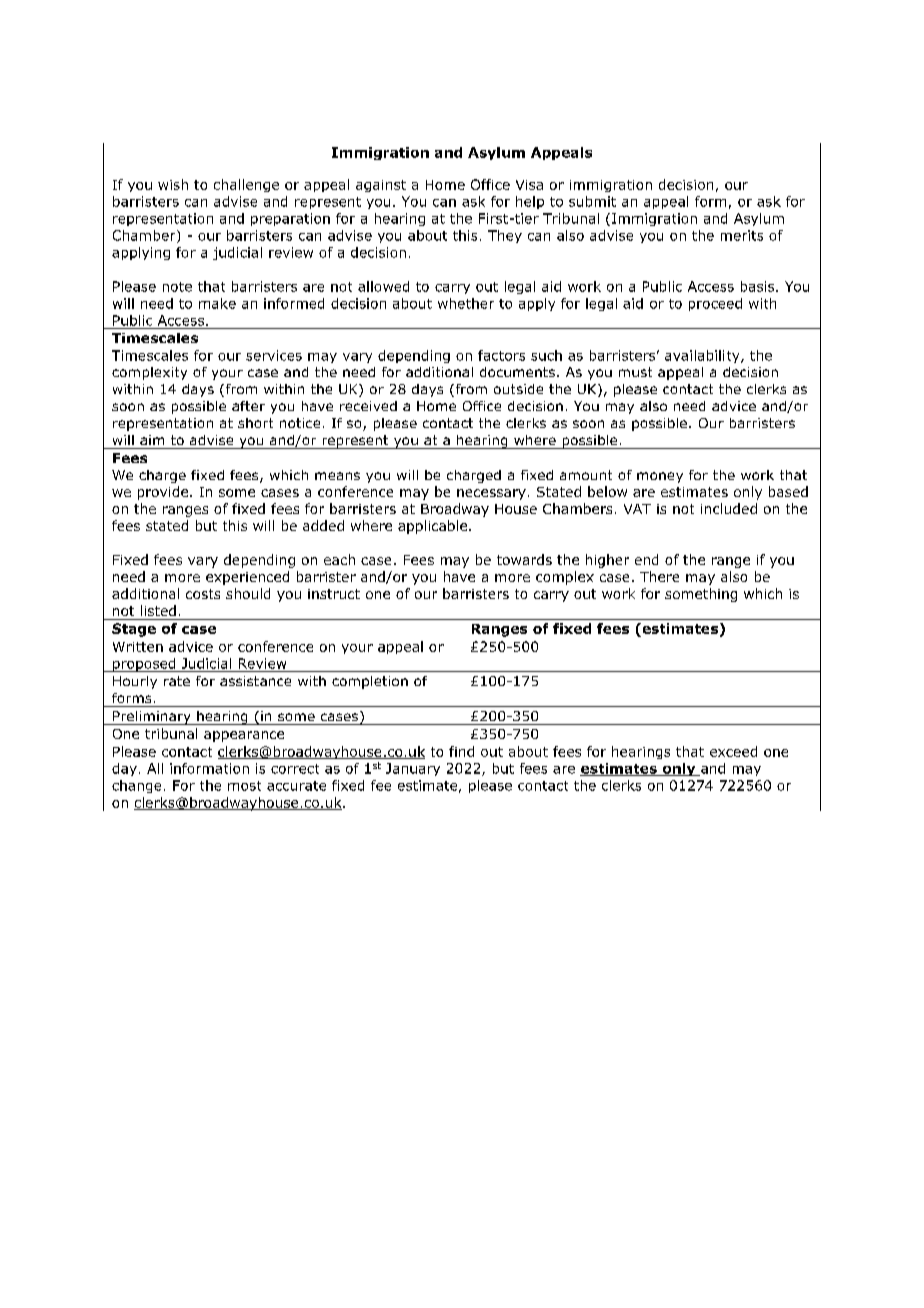  I want to click on challenge, so click(246, 185).
